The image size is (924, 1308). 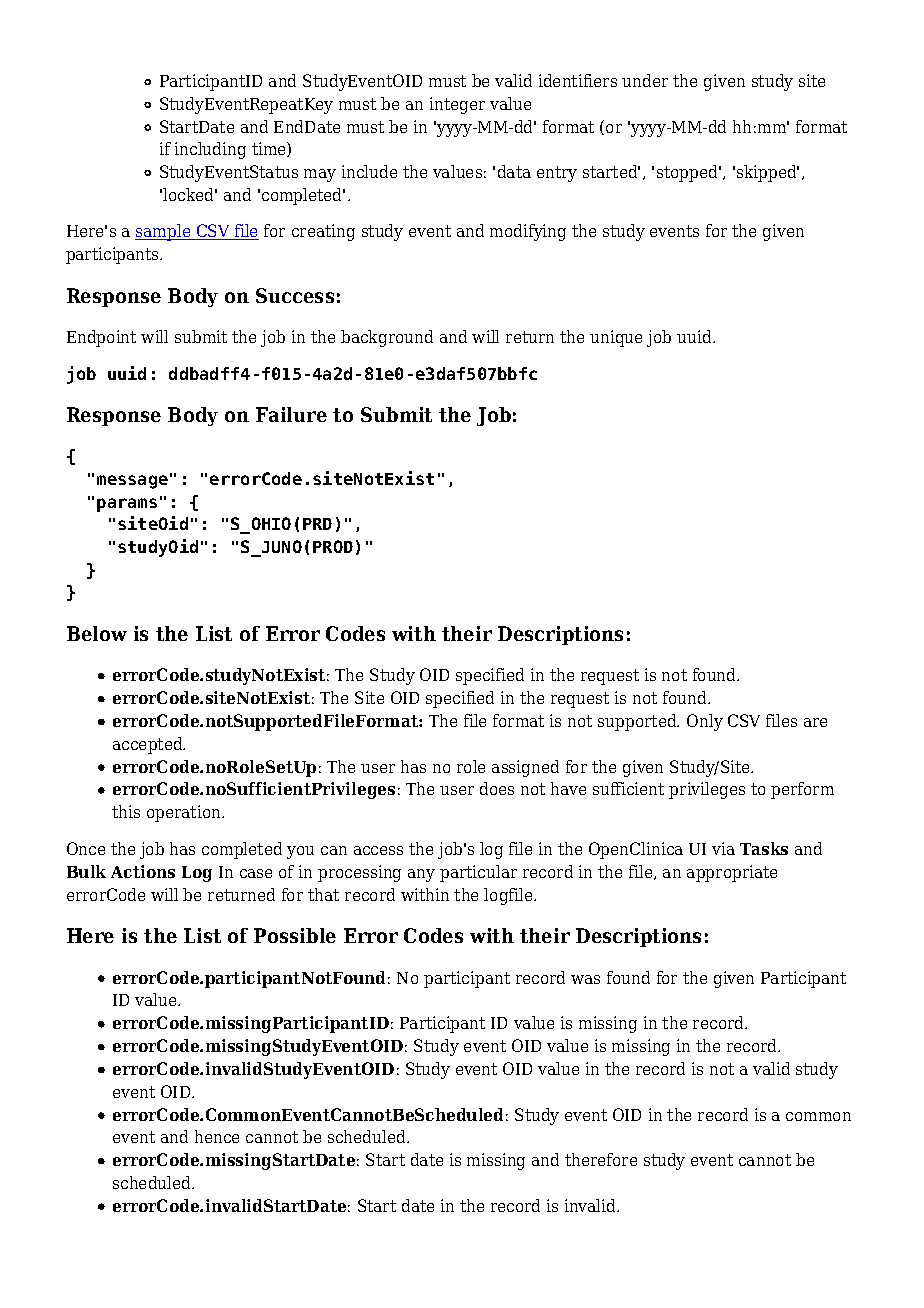 I want to click on including, so click(x=210, y=150).
